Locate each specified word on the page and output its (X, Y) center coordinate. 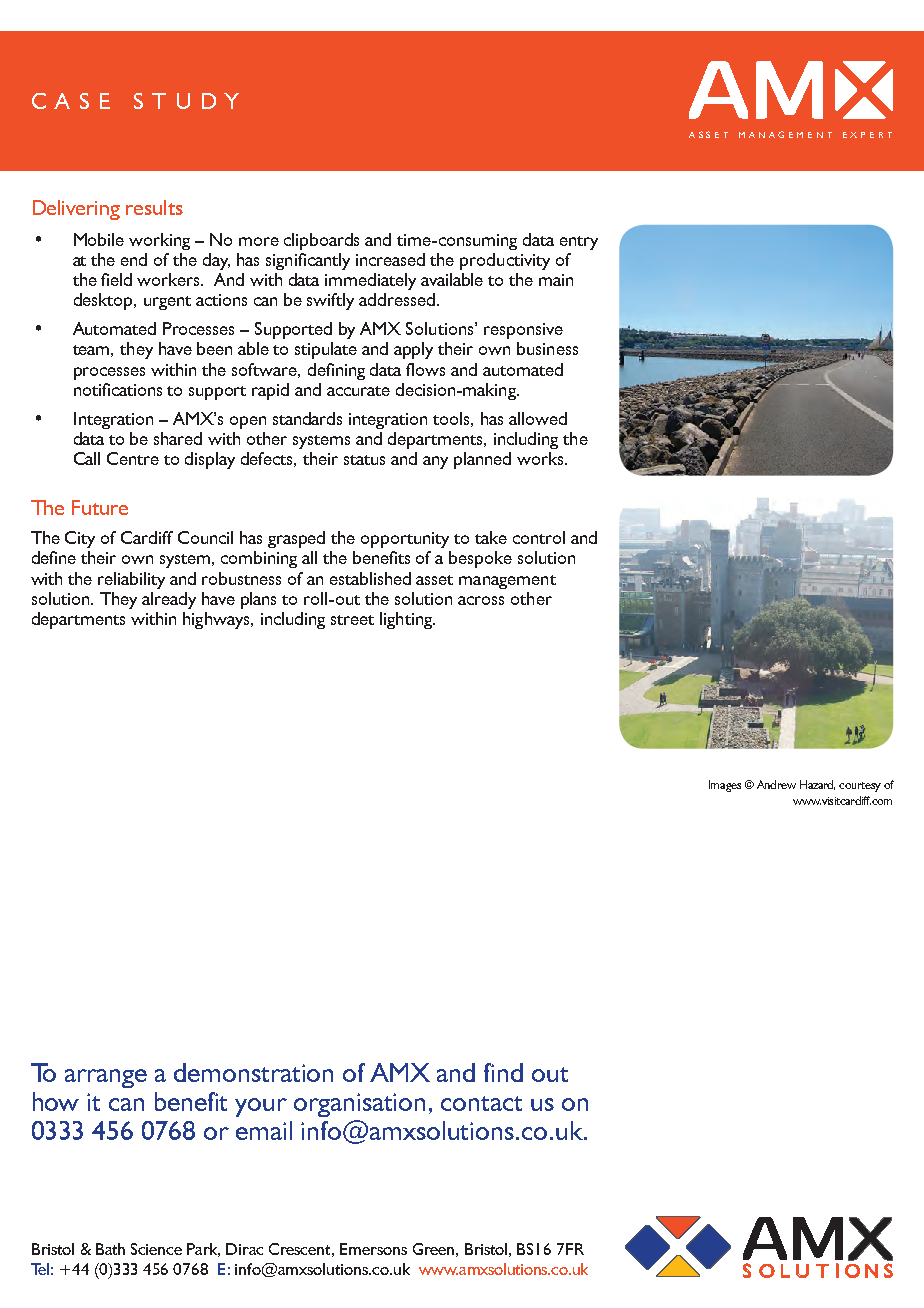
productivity (505, 261)
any (435, 462)
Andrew (776, 784)
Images (725, 786)
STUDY (186, 101)
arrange (106, 1078)
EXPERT (867, 135)
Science (156, 1249)
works (541, 458)
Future (100, 507)
